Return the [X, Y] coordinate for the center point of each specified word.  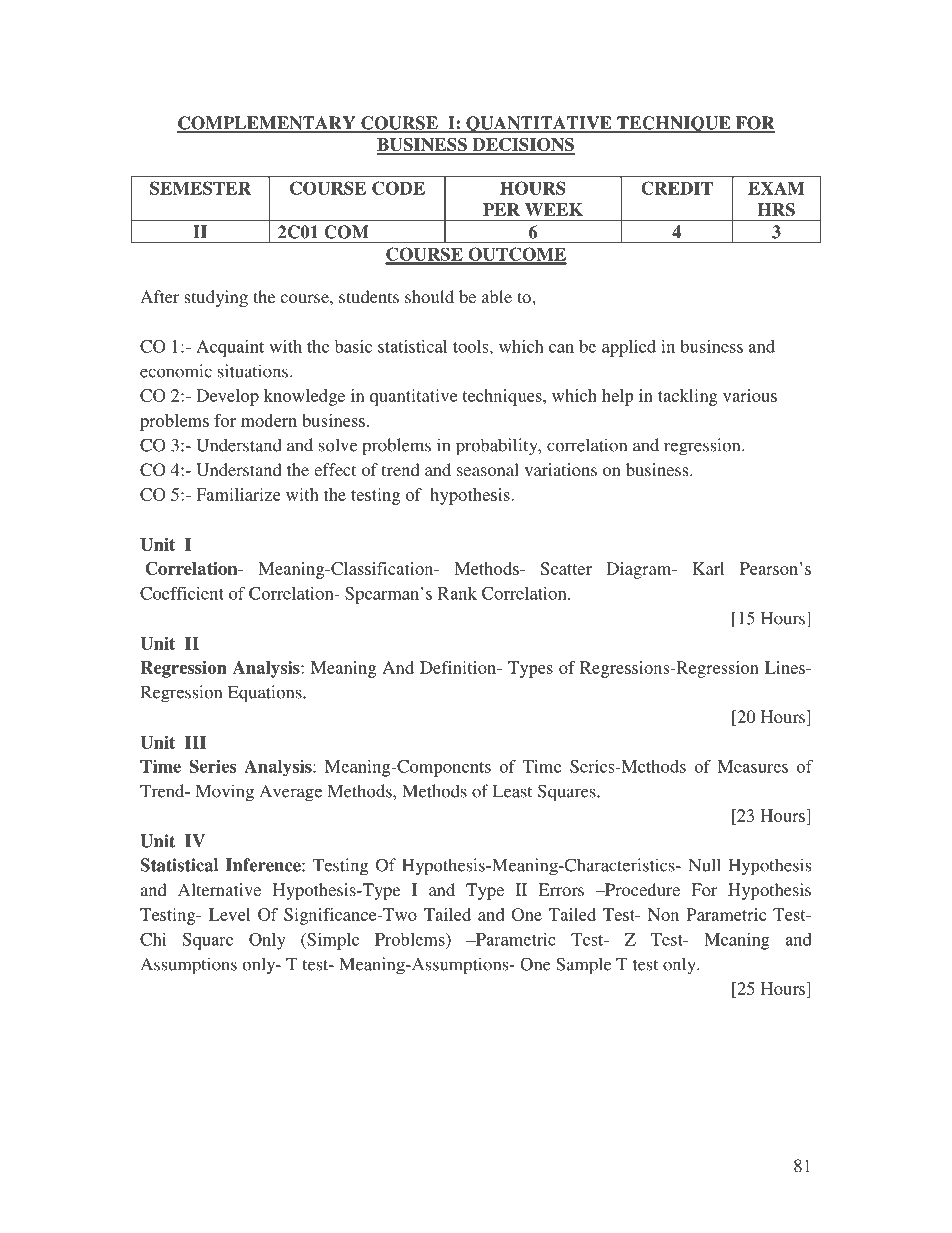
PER [501, 209]
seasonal [488, 469]
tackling [688, 397]
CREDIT [677, 188]
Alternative [219, 889]
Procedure [641, 889]
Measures [752, 766]
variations [561, 469]
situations [253, 371]
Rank [457, 593]
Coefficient [182, 593]
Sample [583, 966]
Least [512, 791]
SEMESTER [200, 188]
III [195, 742]
